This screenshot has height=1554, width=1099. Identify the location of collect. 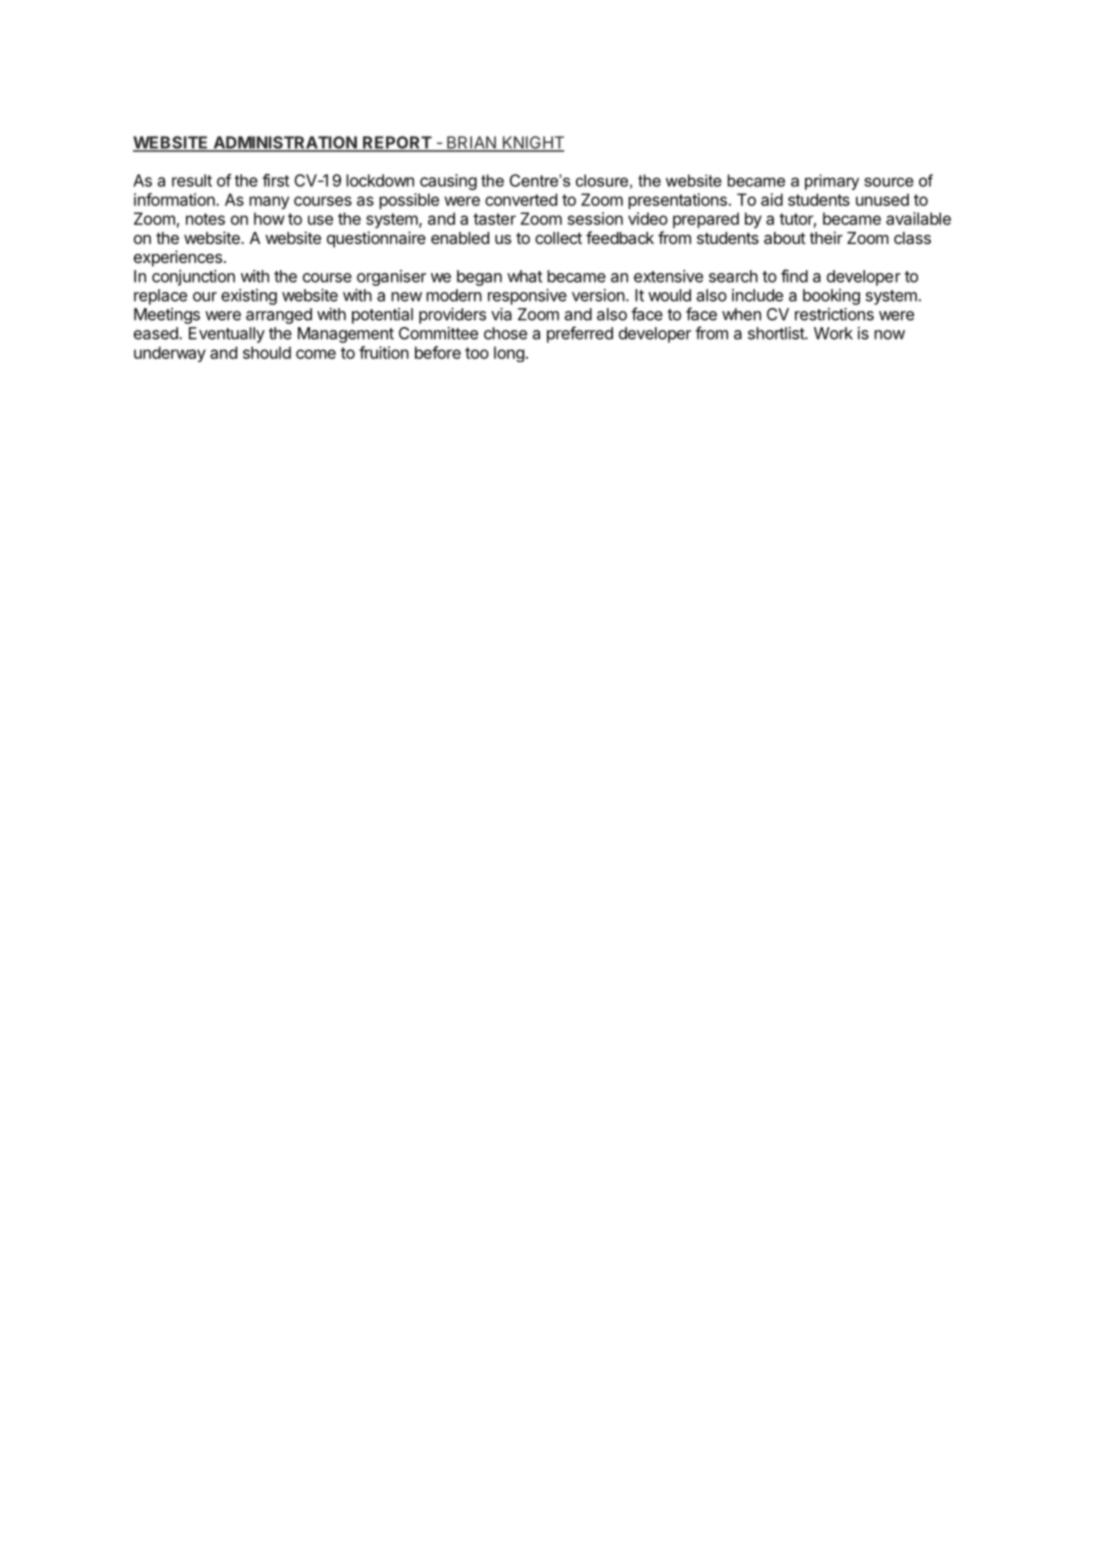
(558, 238).
